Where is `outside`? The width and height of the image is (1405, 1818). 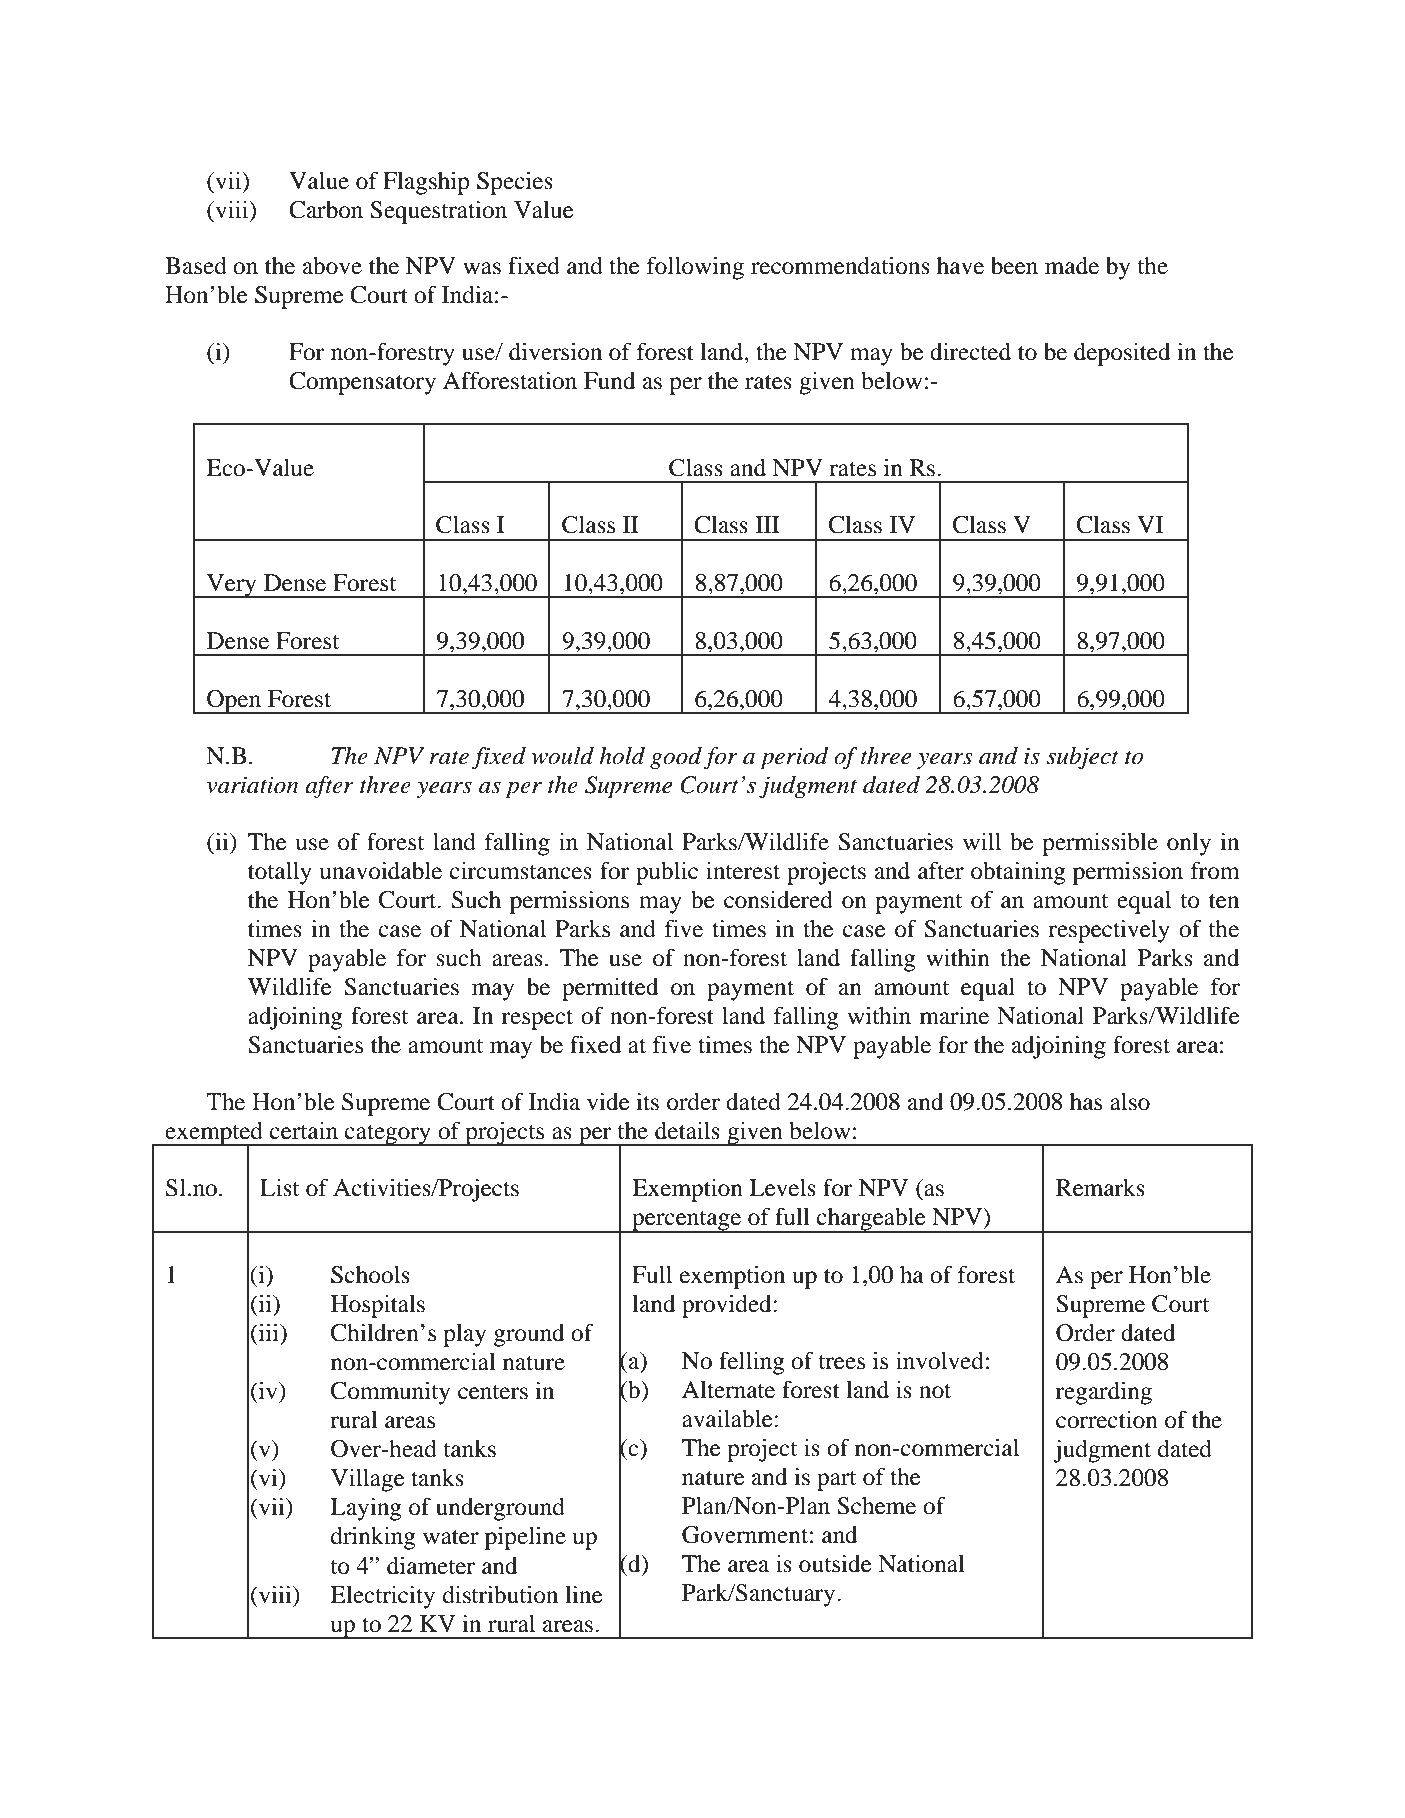 outside is located at coordinates (835, 1564).
